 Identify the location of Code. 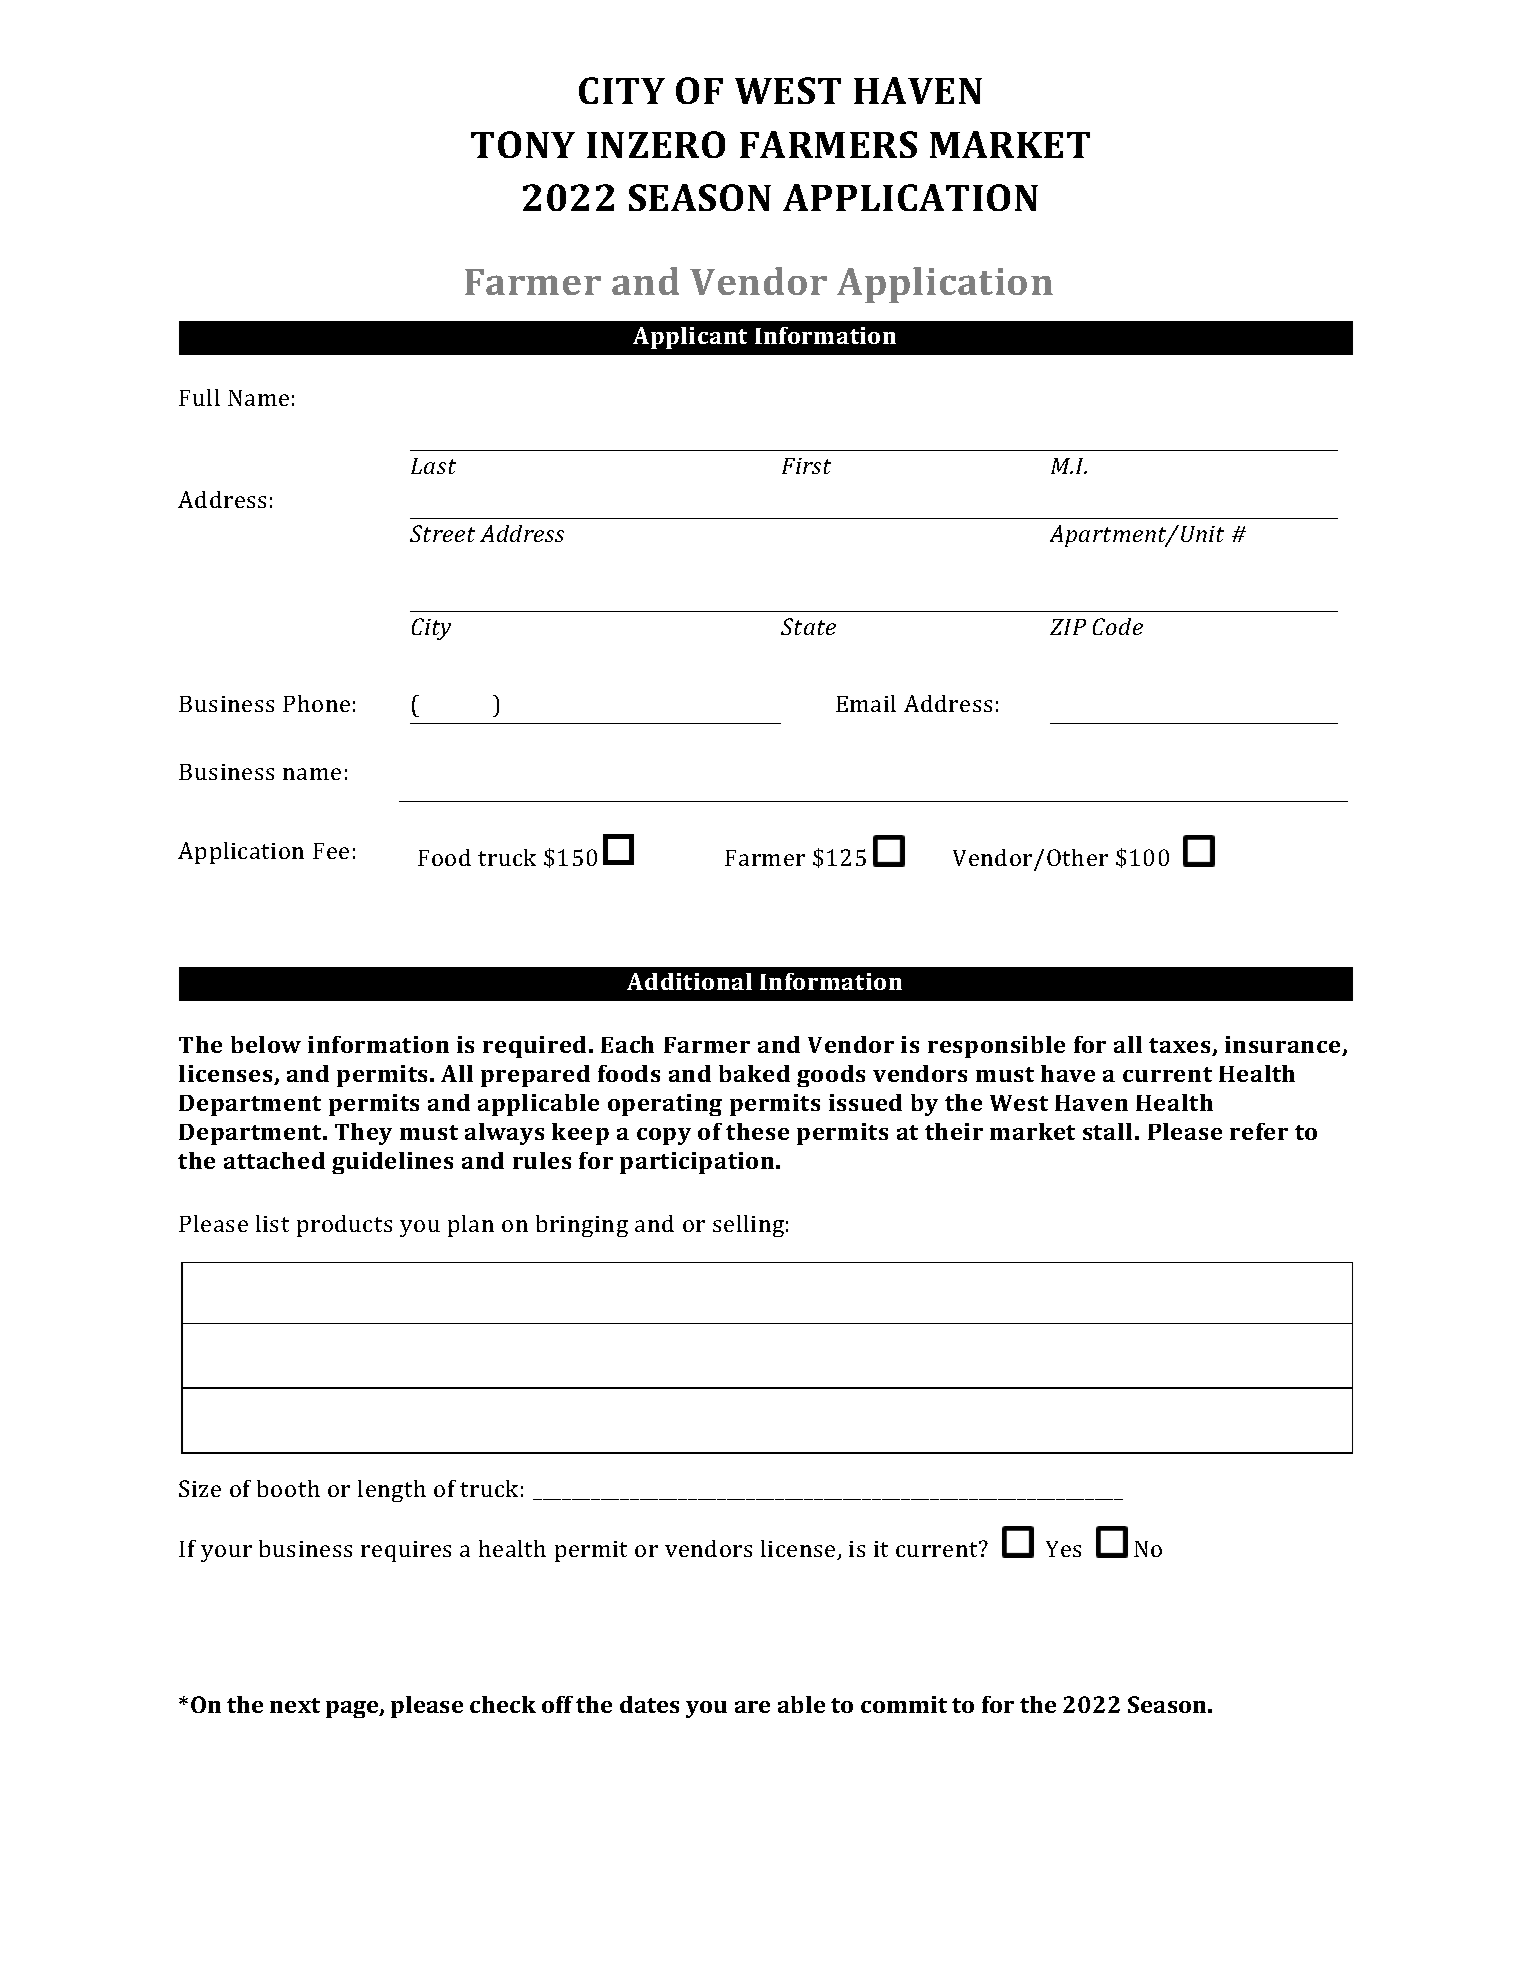
(1118, 626).
